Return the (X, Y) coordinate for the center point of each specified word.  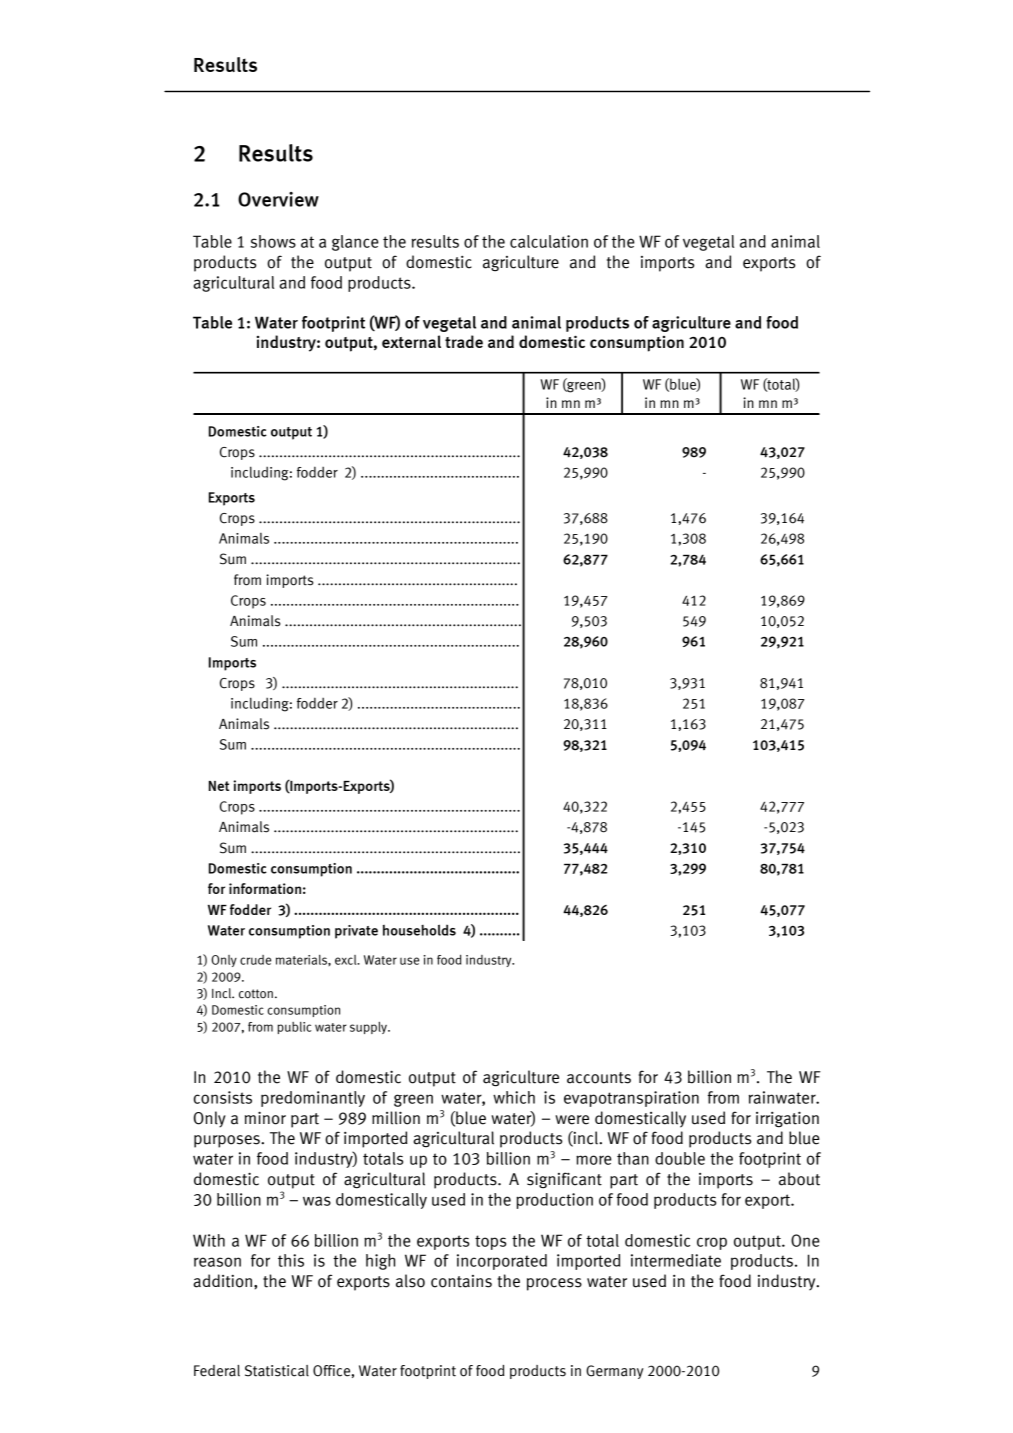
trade (464, 341)
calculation (549, 241)
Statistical (277, 1371)
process (554, 1284)
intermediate (676, 1260)
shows (273, 241)
